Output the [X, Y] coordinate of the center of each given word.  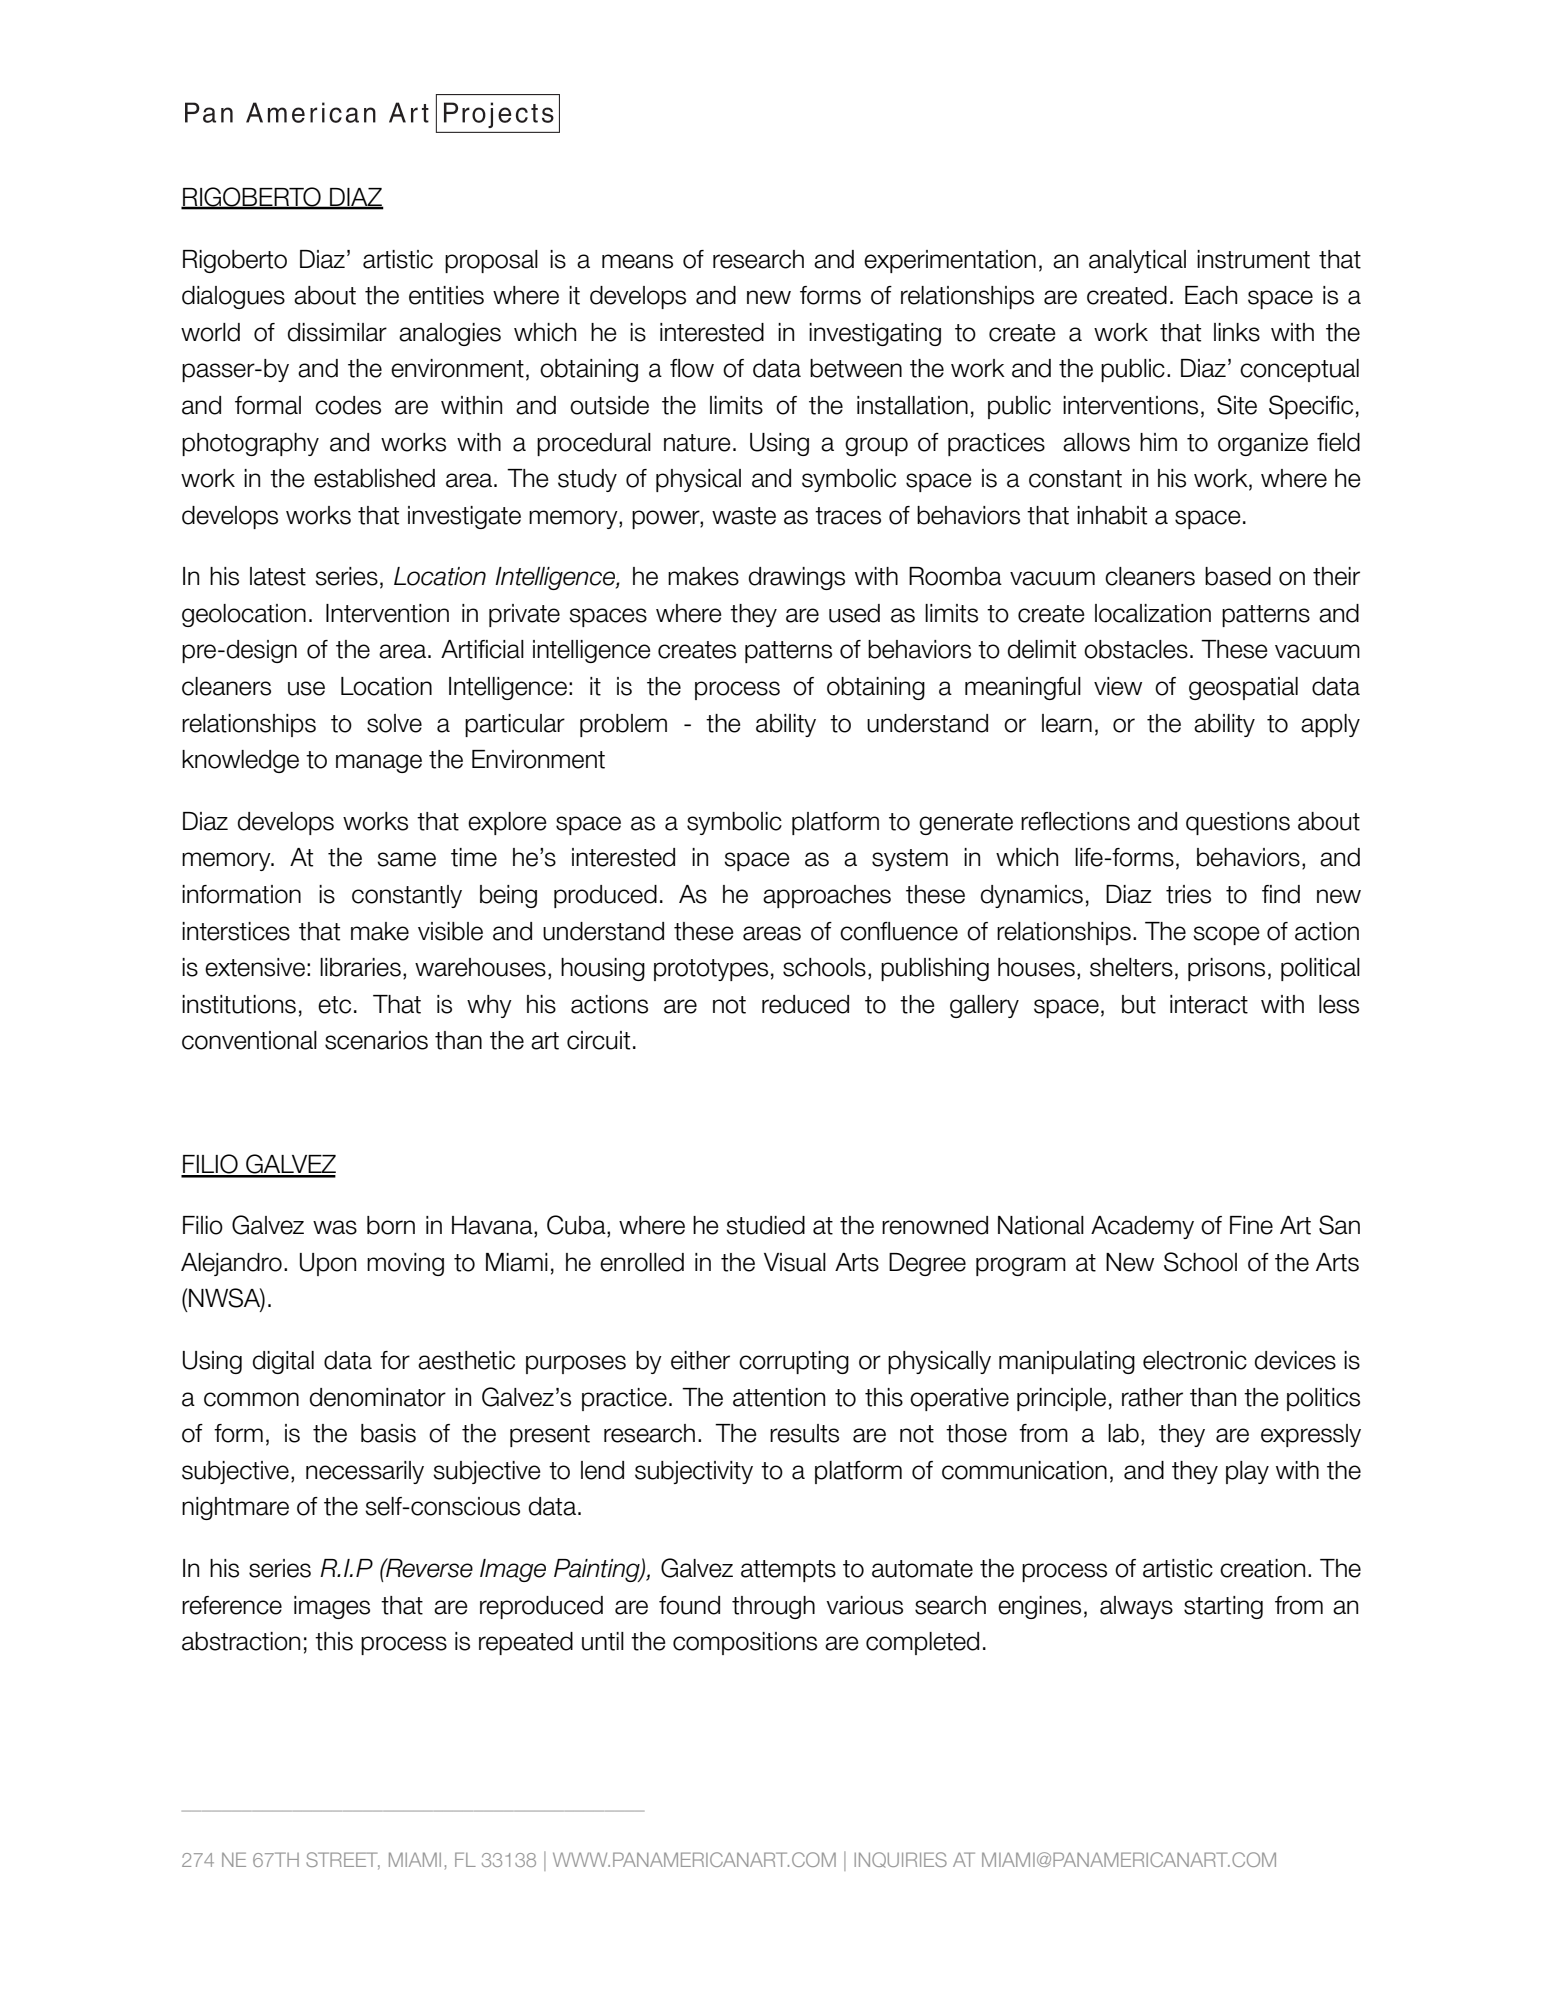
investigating [875, 334]
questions [1238, 823]
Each [1211, 295]
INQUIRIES [900, 1860]
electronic [1195, 1360]
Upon [328, 1264]
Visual [795, 1262]
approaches [827, 896]
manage [379, 763]
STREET [343, 1861]
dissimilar [337, 332]
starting [1223, 1607]
